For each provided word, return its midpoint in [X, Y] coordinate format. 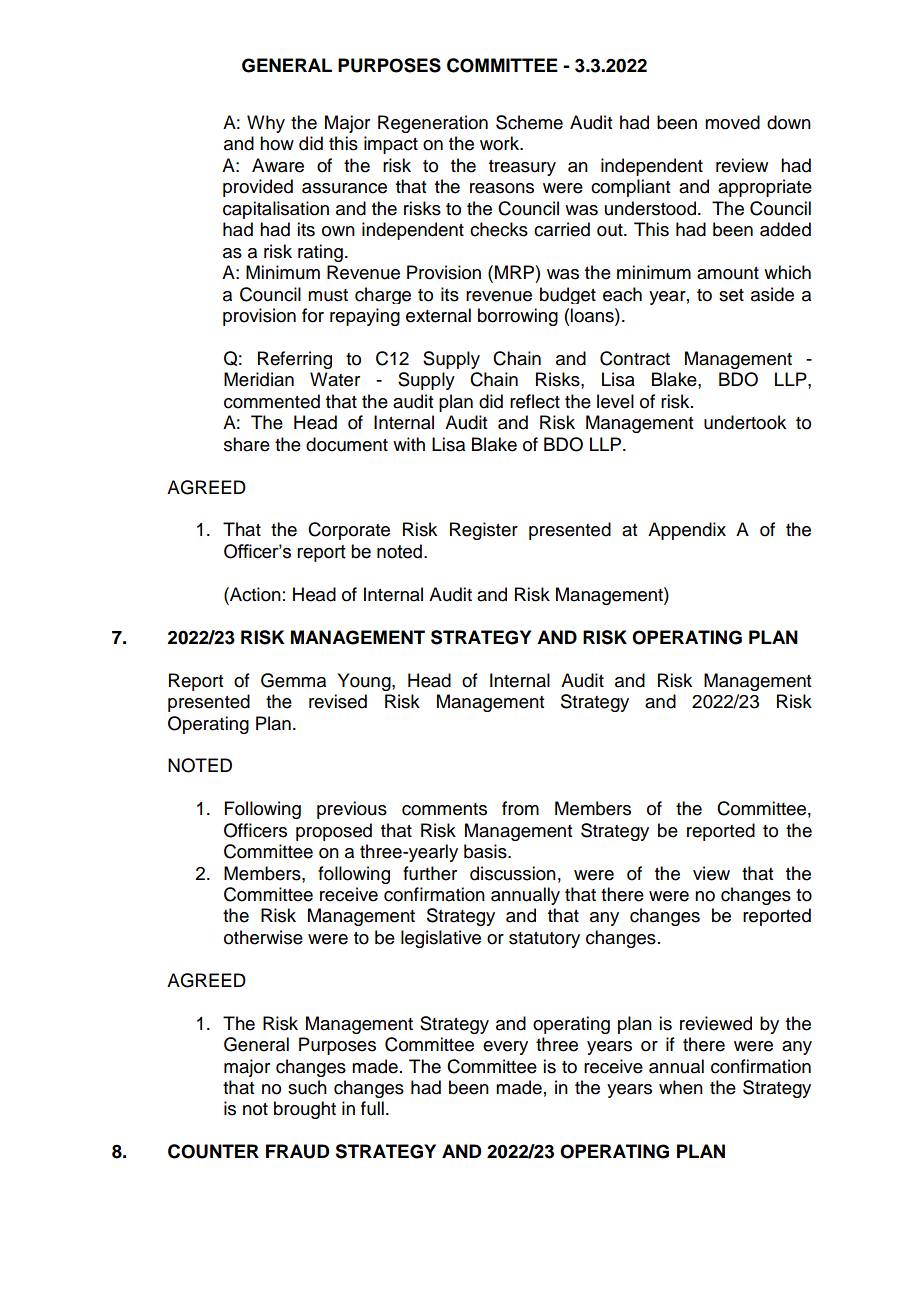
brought [305, 1110]
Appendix [687, 531]
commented [272, 401]
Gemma [293, 680]
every [505, 1048]
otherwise [263, 937]
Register [484, 531]
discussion [513, 873]
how [277, 143]
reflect [535, 401]
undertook [745, 422]
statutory [544, 940]
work [501, 143]
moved [732, 122]
